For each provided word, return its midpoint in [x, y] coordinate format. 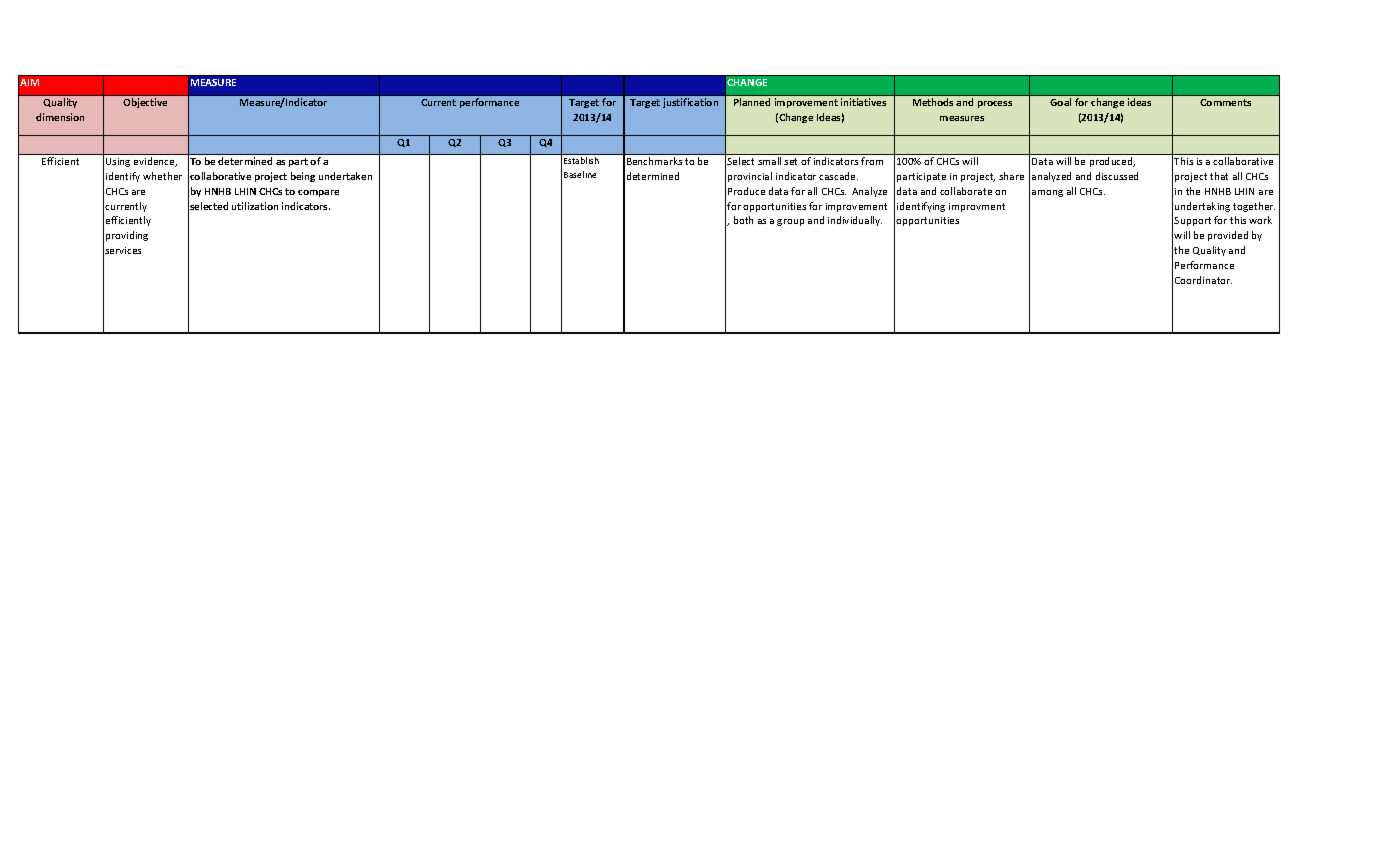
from [872, 161]
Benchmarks [654, 161]
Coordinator [1203, 280]
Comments [1225, 102]
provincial [750, 177]
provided [1228, 236]
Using [118, 162]
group [790, 222]
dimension [60, 117]
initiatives [863, 102]
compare [318, 193]
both [743, 220]
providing [127, 236]
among [1047, 193]
